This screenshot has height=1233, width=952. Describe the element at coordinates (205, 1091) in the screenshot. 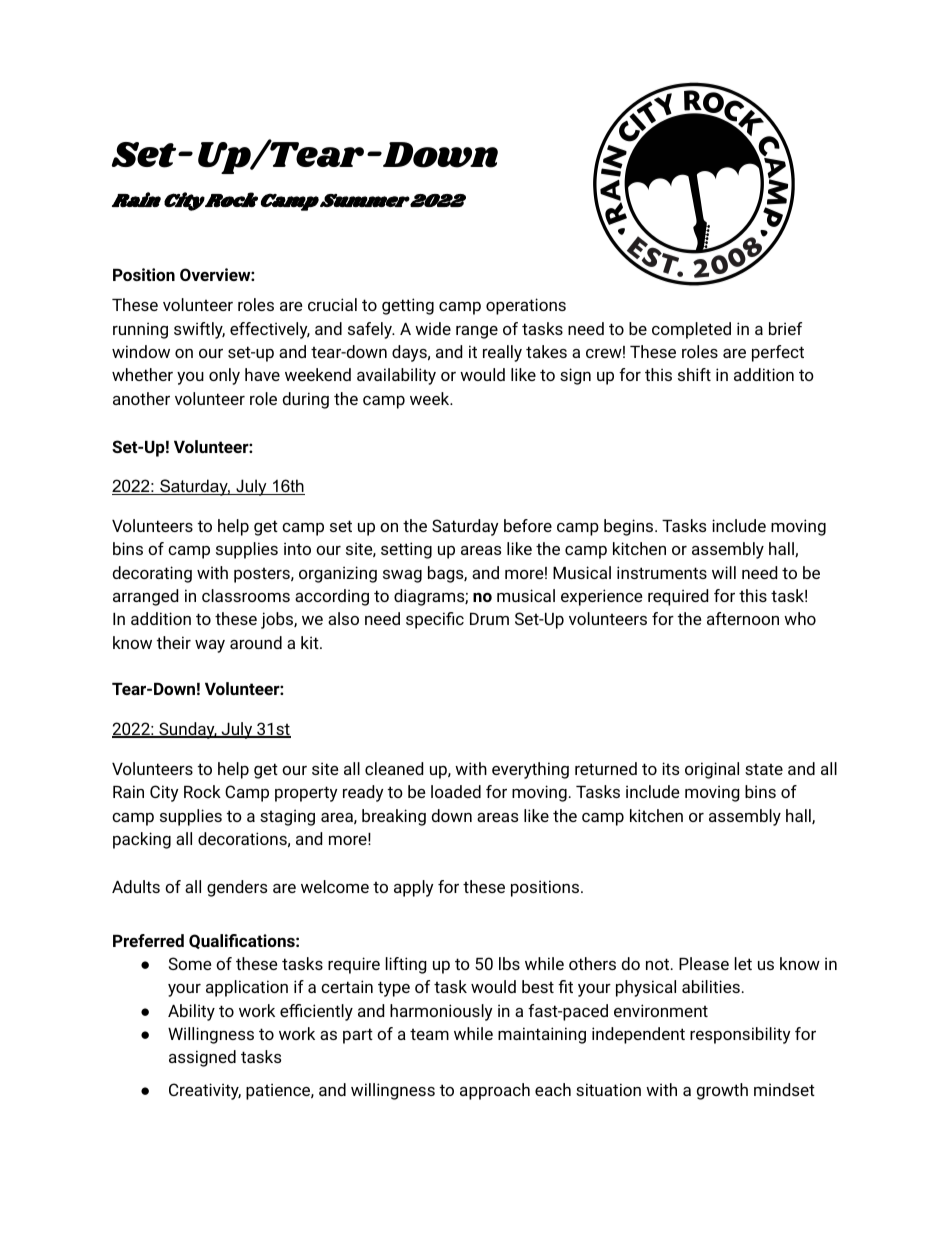

I see `Creativity` at that location.
